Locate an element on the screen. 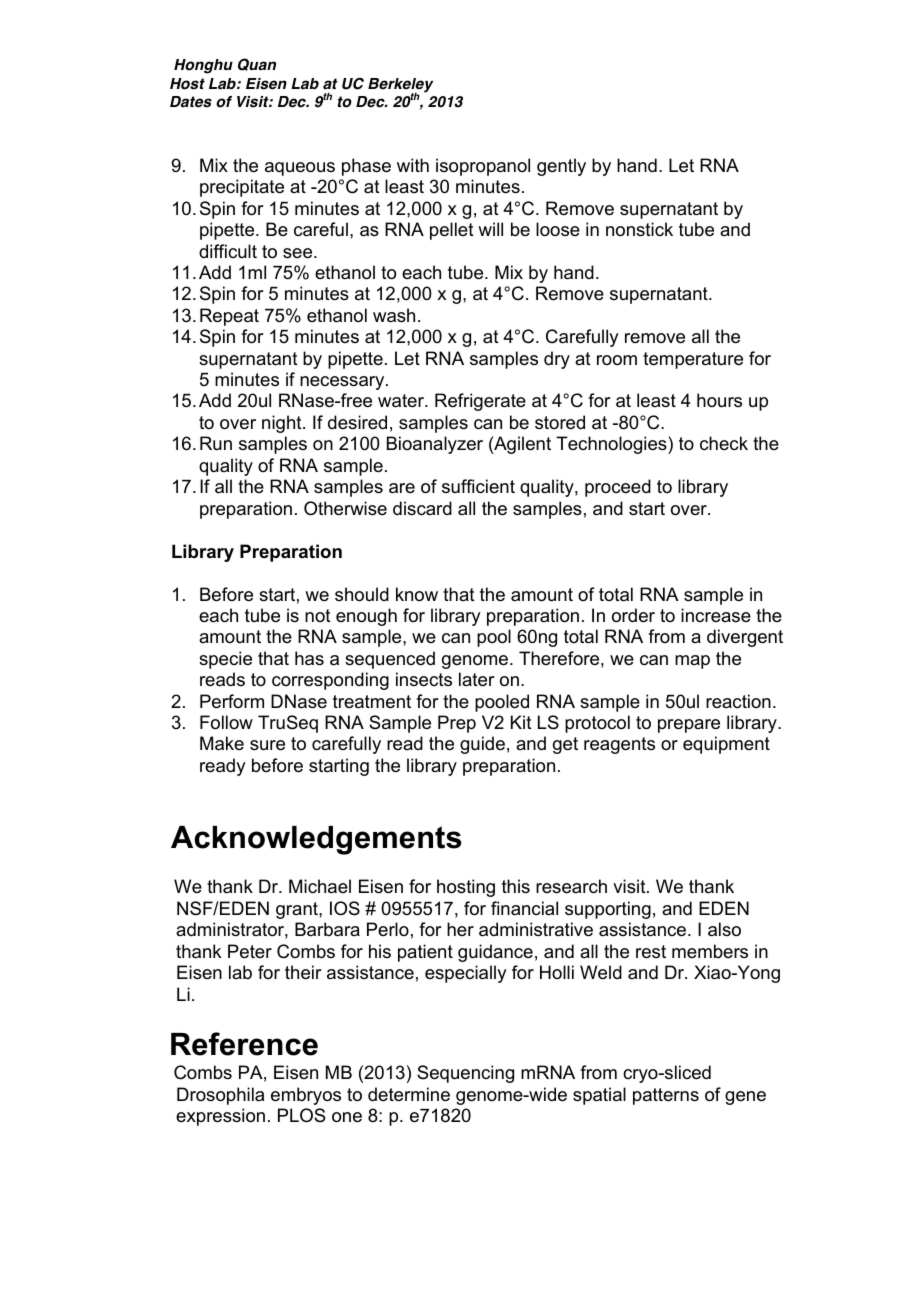 This screenshot has width=924, height=1308. Sequencing is located at coordinates (465, 1074).
